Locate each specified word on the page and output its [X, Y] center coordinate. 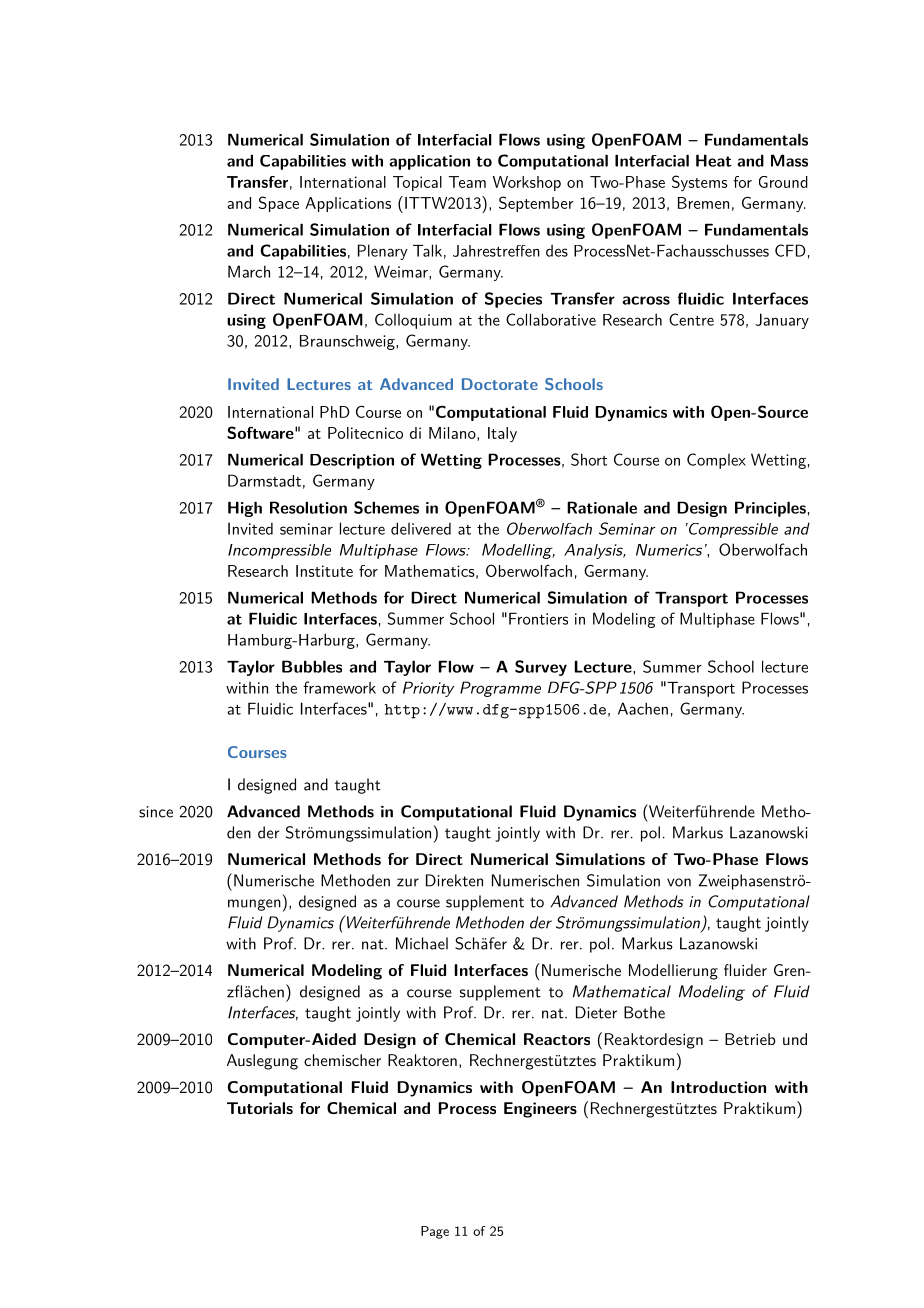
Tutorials [260, 1108]
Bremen [703, 203]
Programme [500, 689]
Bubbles [312, 666]
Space [279, 204]
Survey [541, 668]
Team [467, 182]
